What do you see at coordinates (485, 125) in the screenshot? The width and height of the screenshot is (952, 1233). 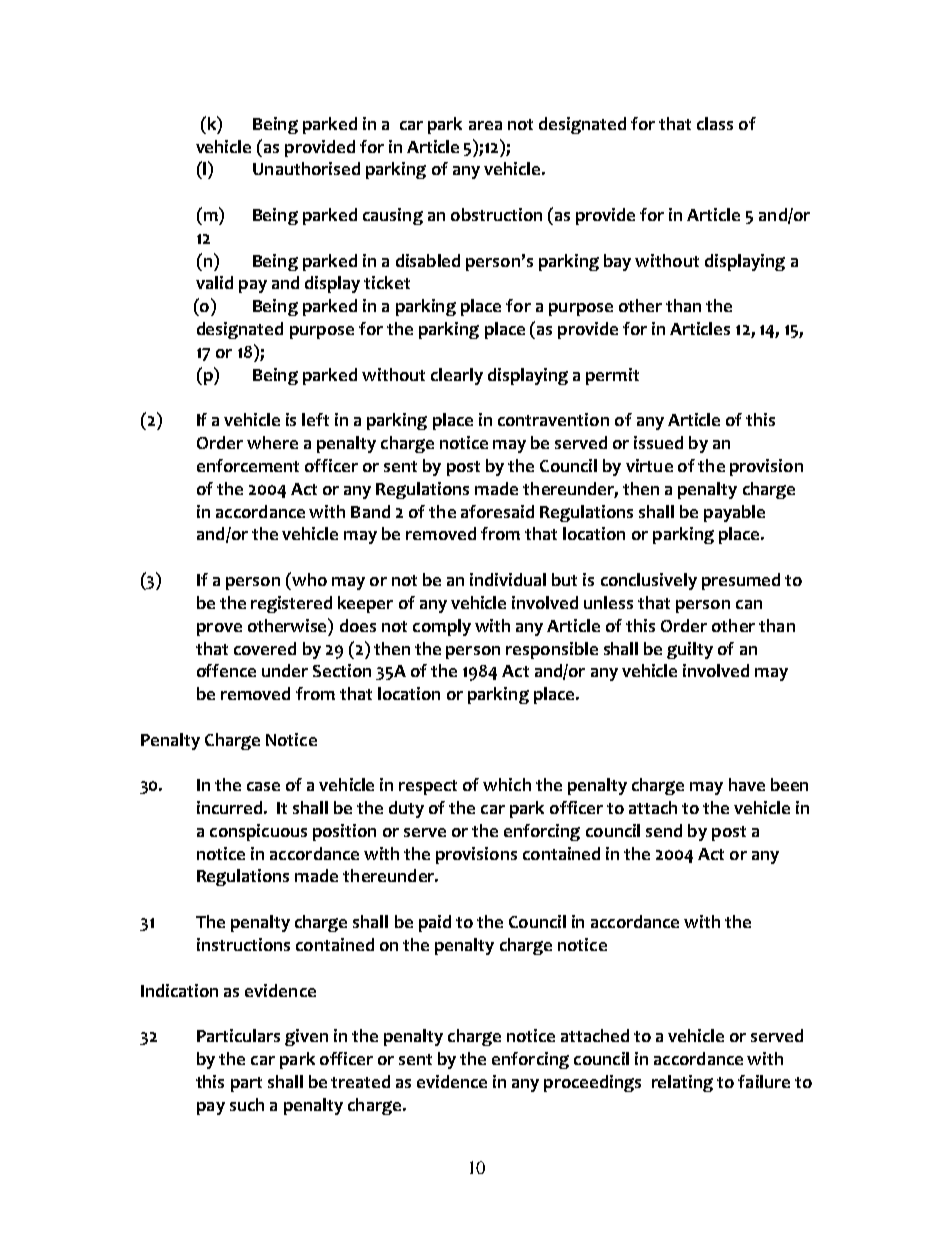 I see `area` at bounding box center [485, 125].
